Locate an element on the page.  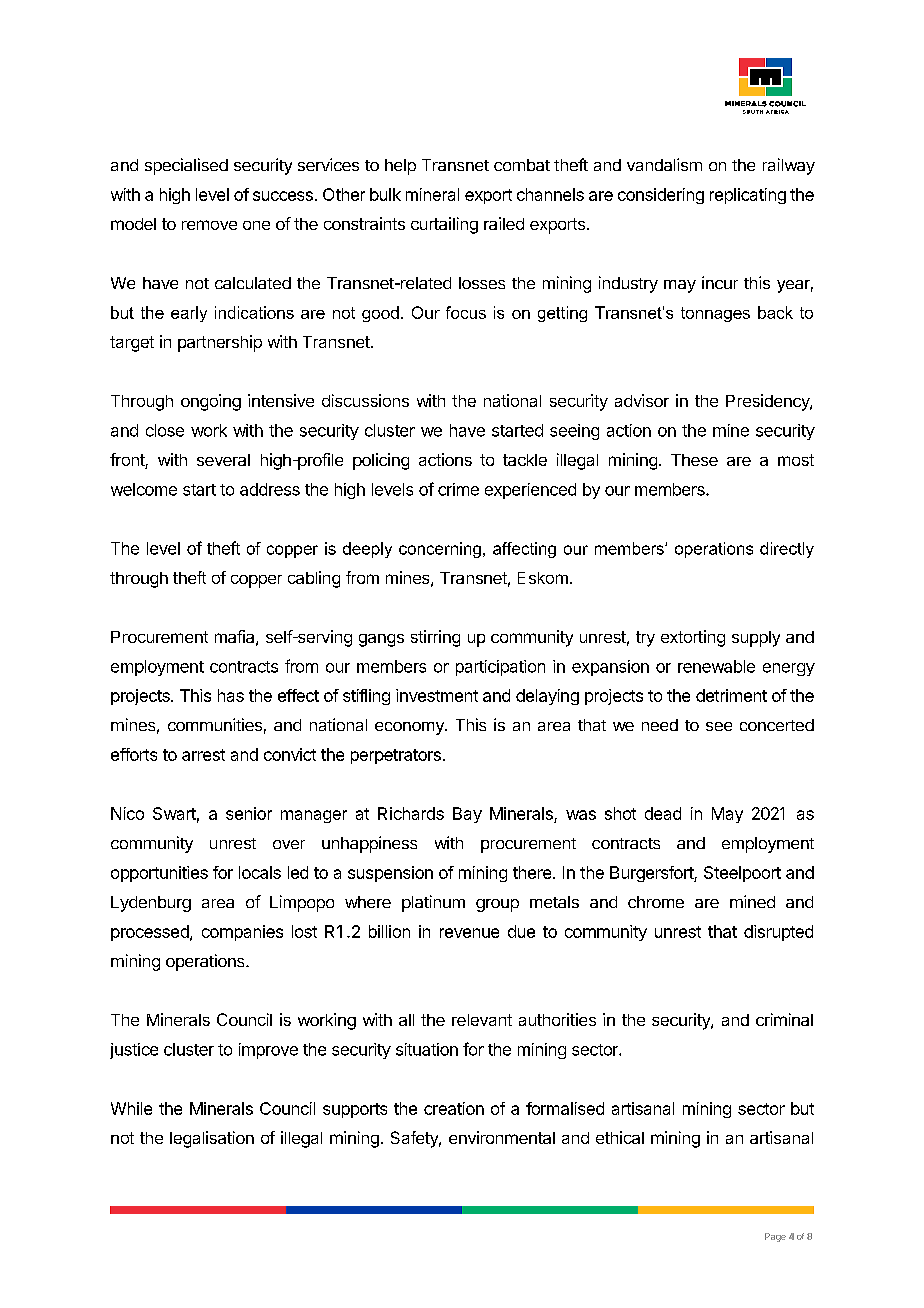
detriment is located at coordinates (731, 695).
